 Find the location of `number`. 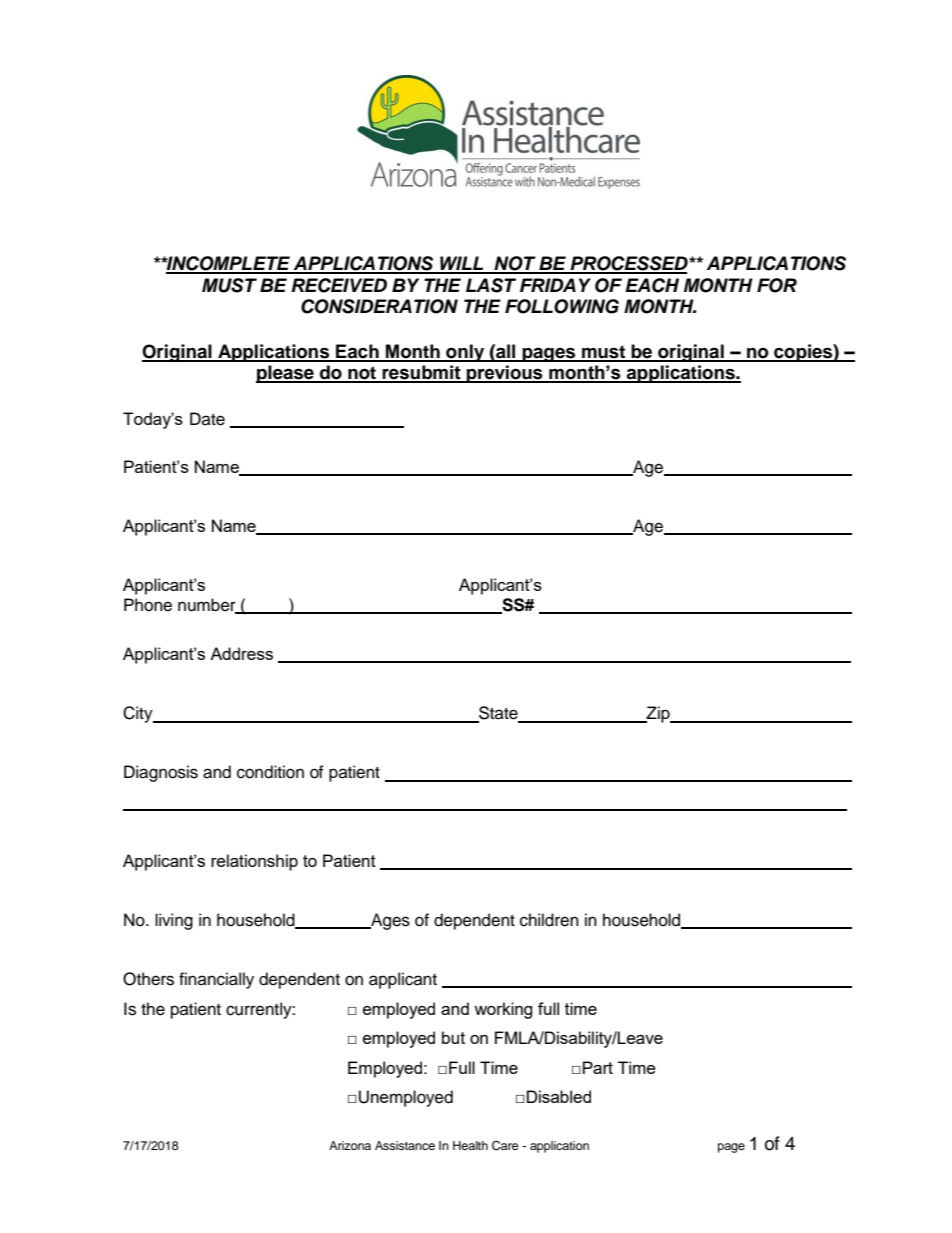

number is located at coordinates (208, 605).
